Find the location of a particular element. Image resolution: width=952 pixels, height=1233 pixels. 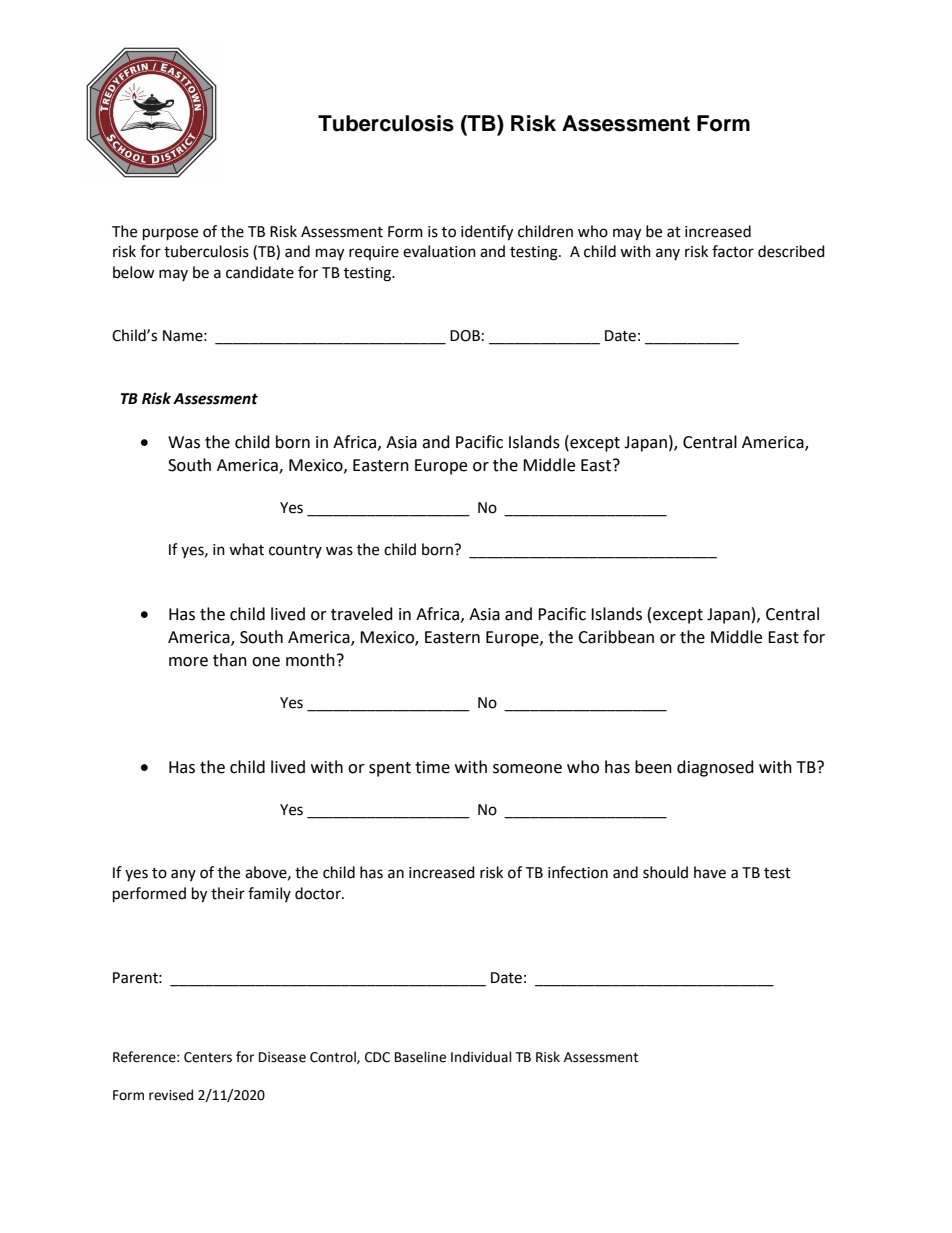

traveled is located at coordinates (362, 614).
